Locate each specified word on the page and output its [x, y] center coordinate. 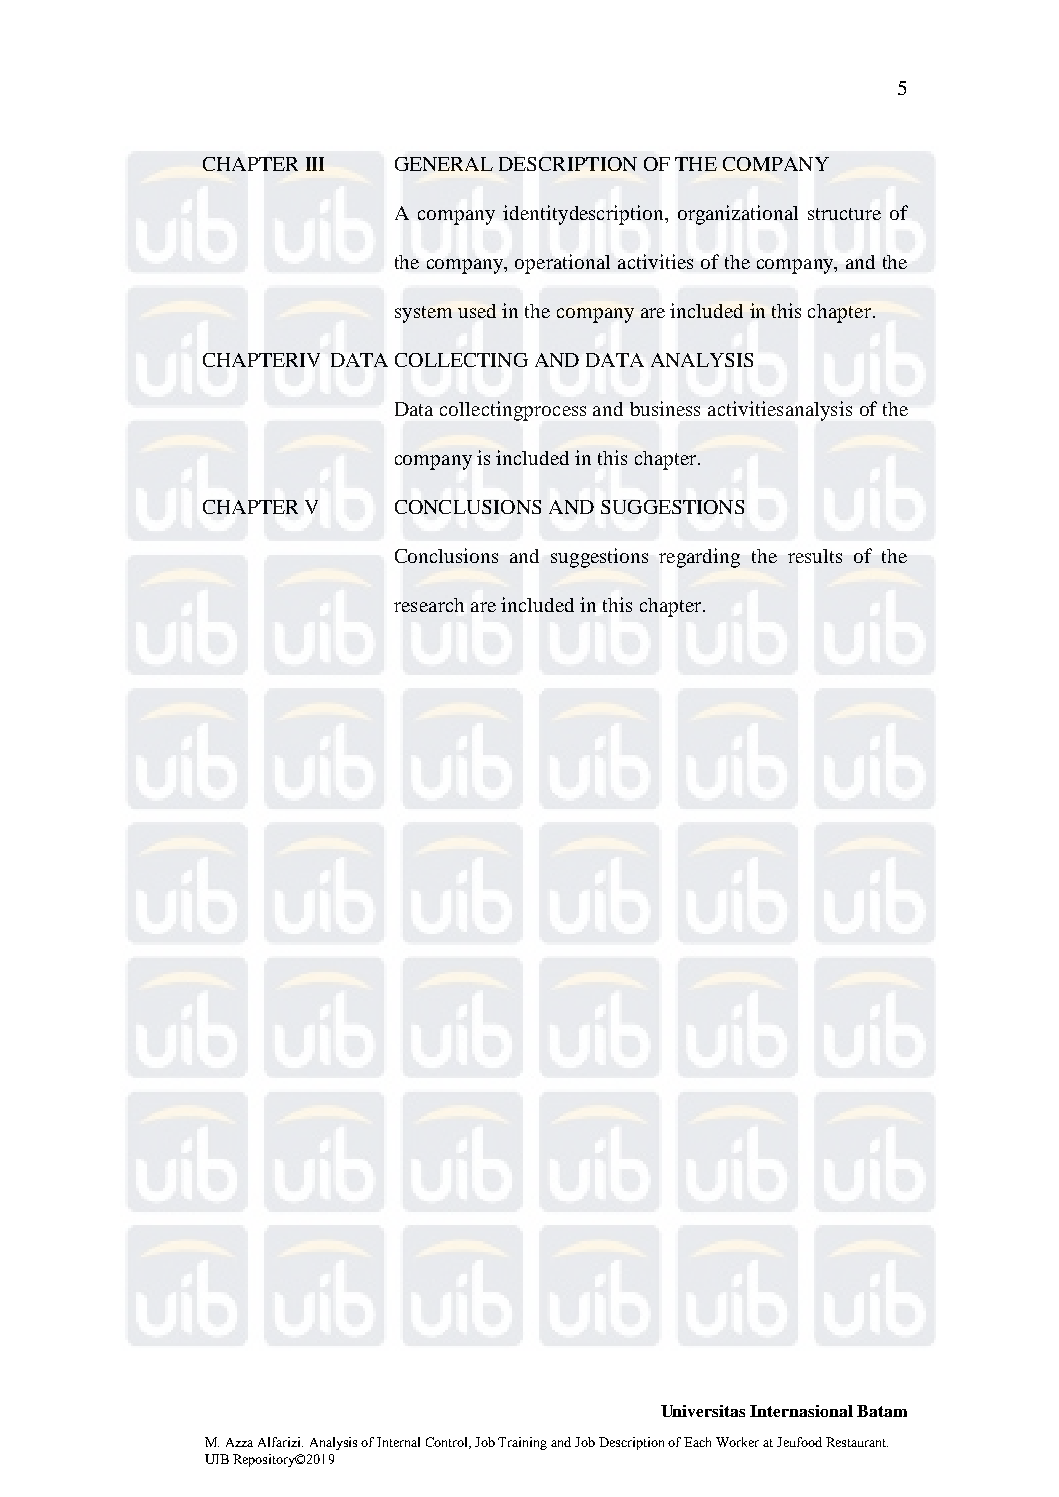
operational [562, 264]
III [315, 164]
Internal [398, 1442]
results [815, 556]
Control [448, 1443]
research [429, 605]
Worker [737, 1442]
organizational [738, 215]
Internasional [801, 1411]
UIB [217, 1459]
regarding [699, 558]
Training [522, 1443]
